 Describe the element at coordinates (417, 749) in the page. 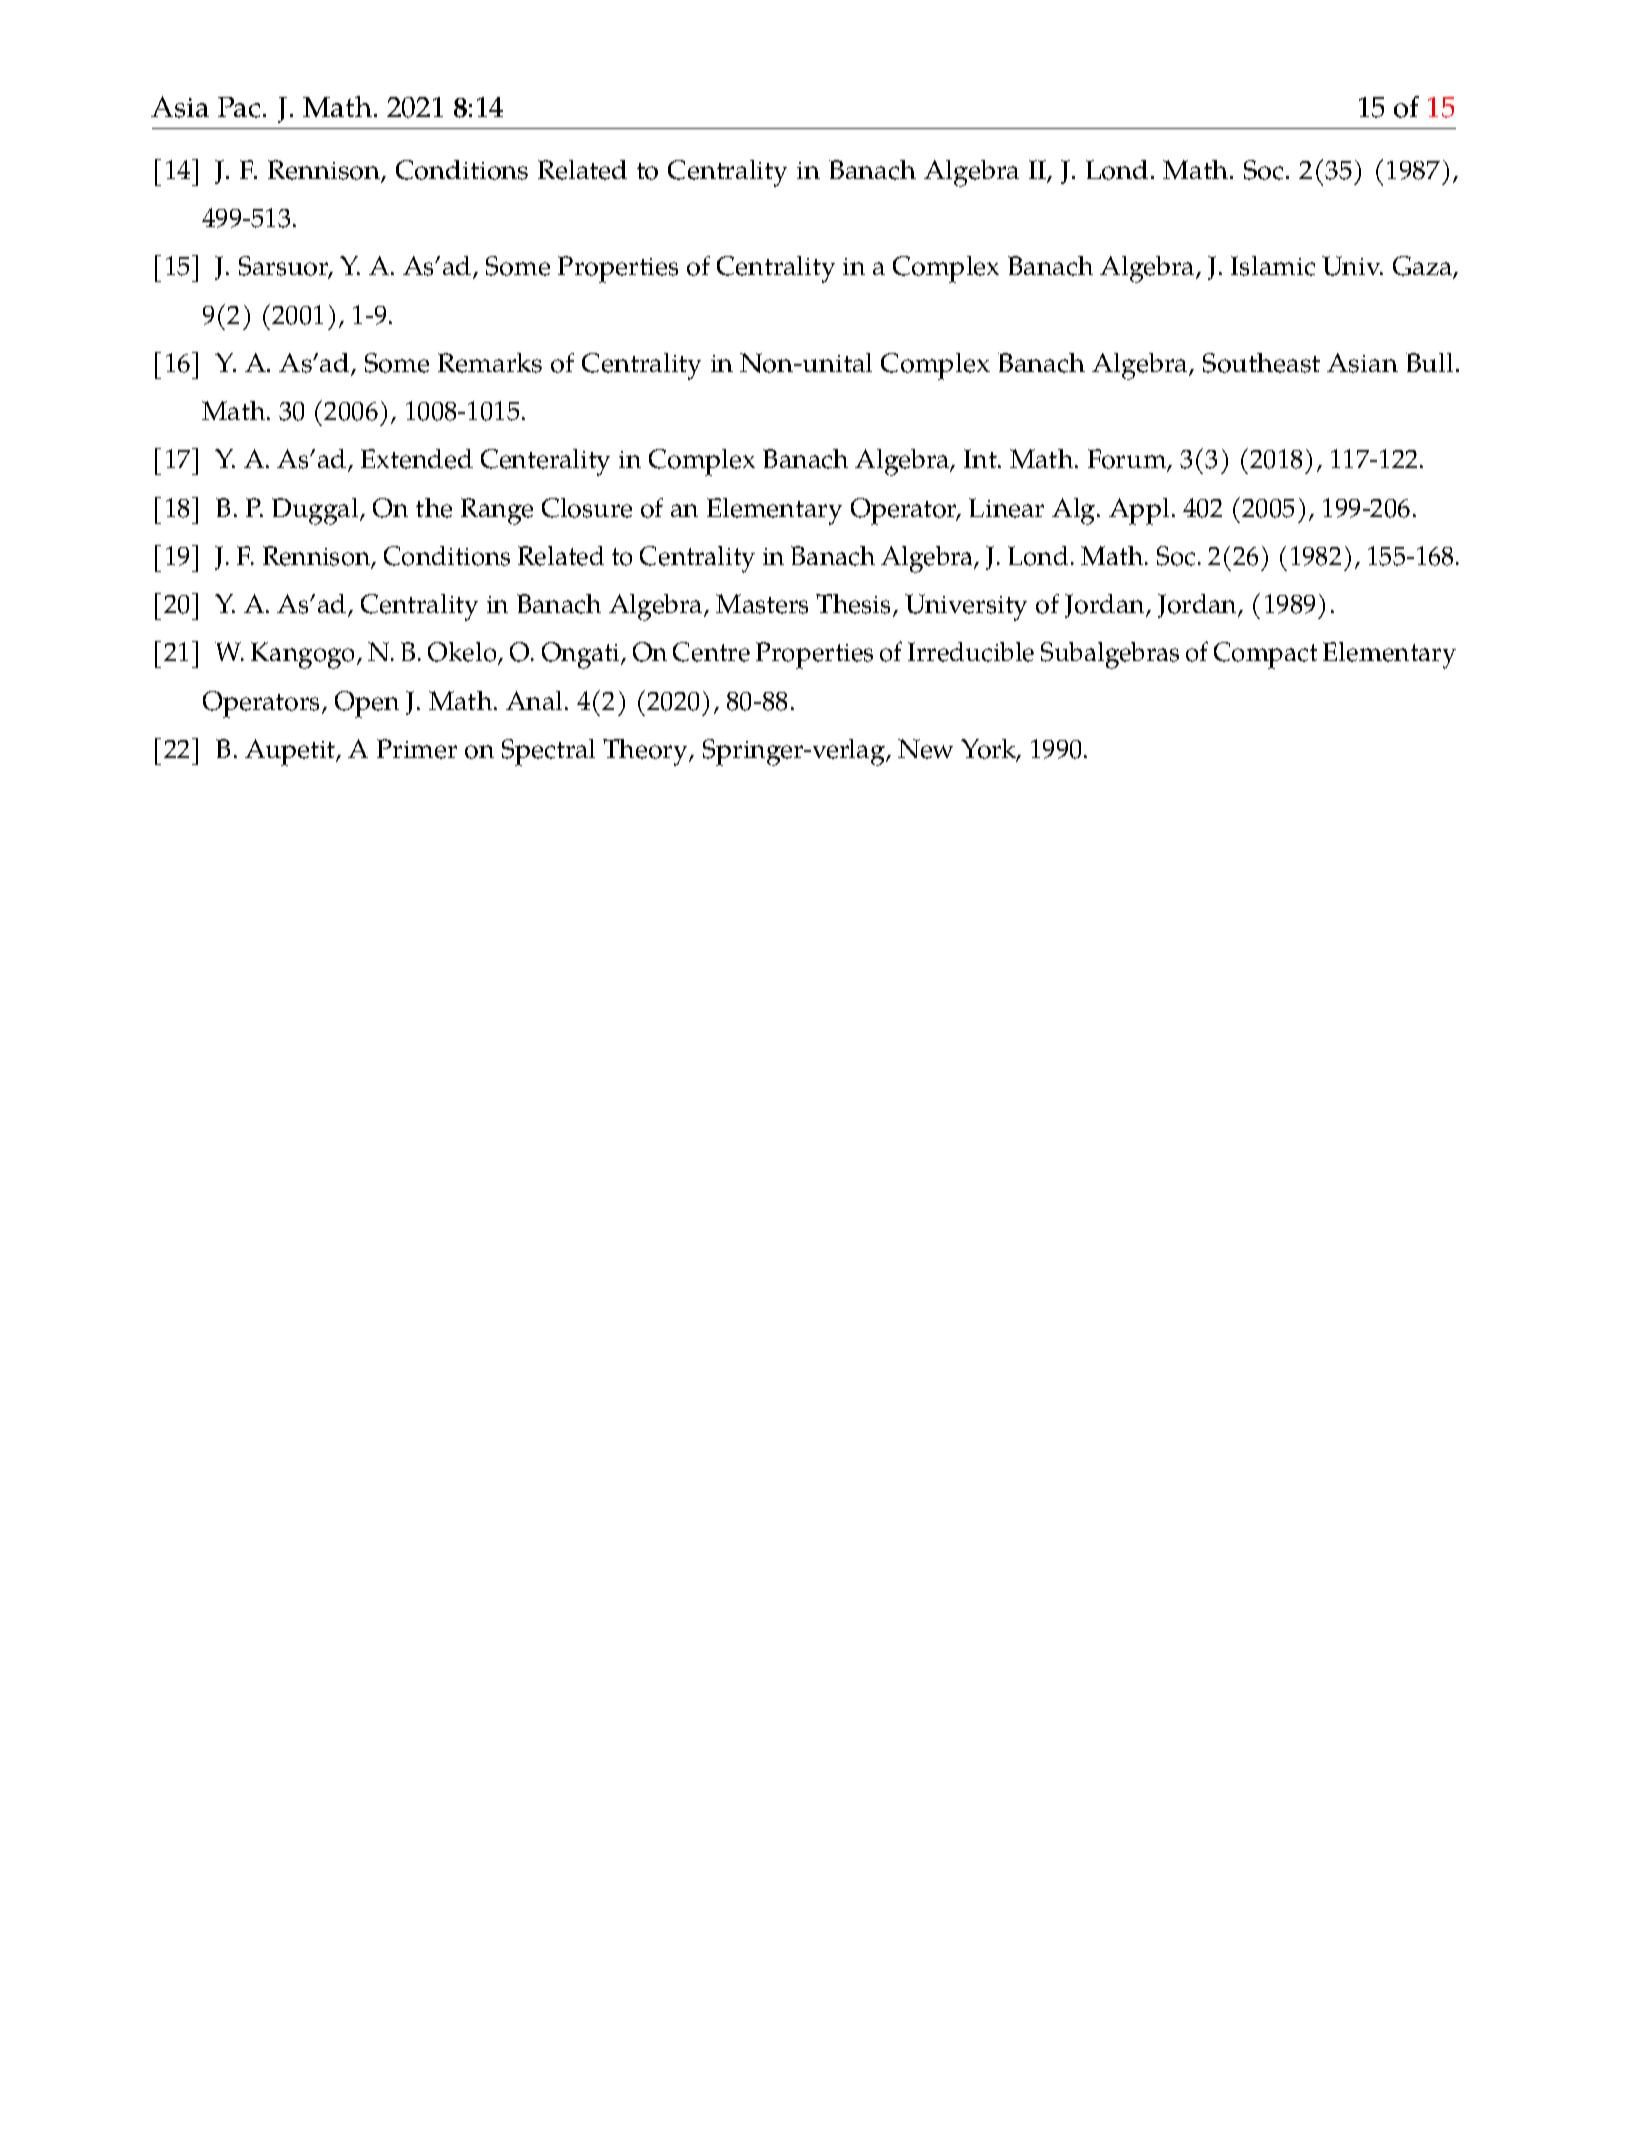

I see `Primer` at that location.
